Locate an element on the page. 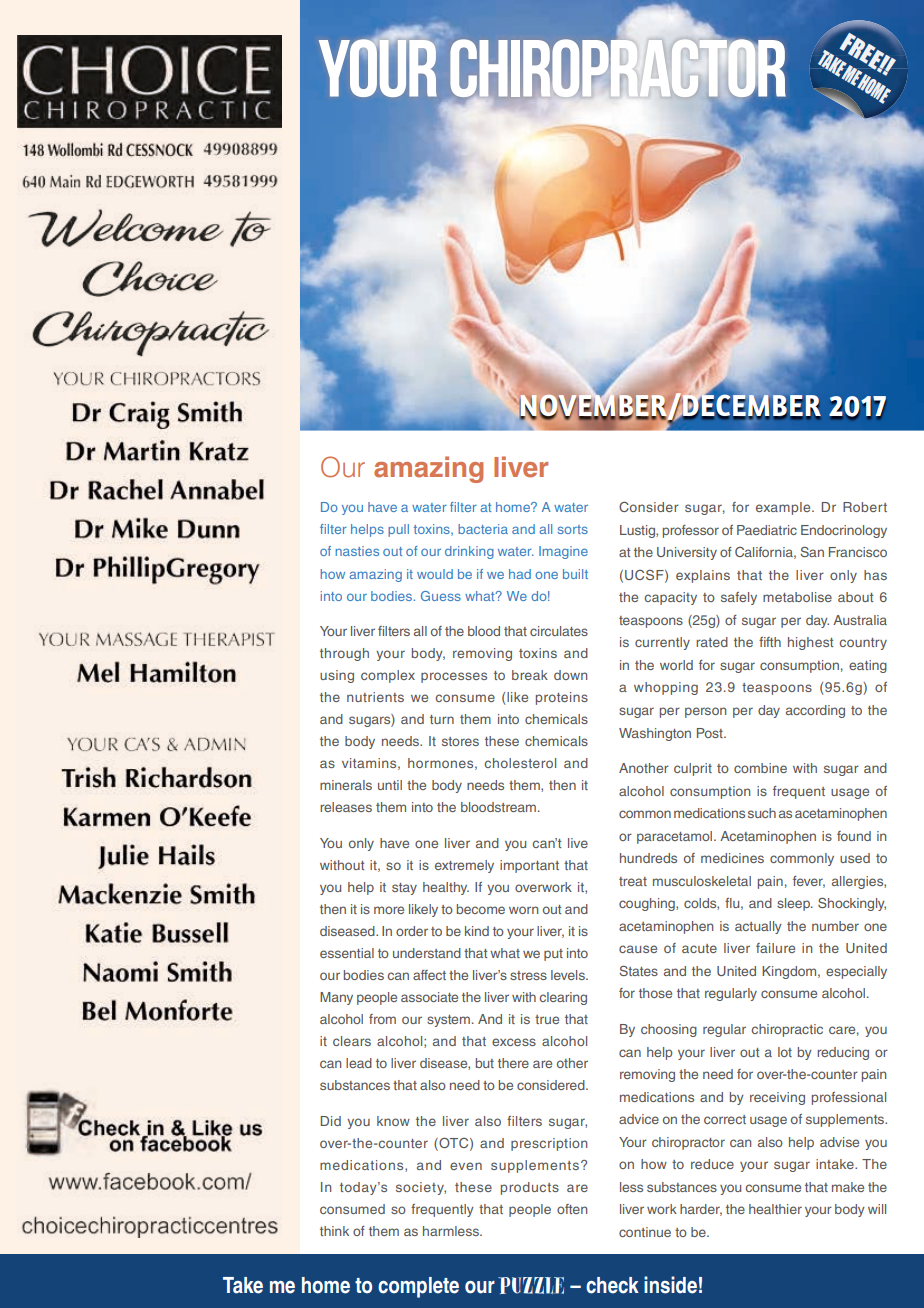 The image size is (924, 1308). sorts is located at coordinates (573, 529).
